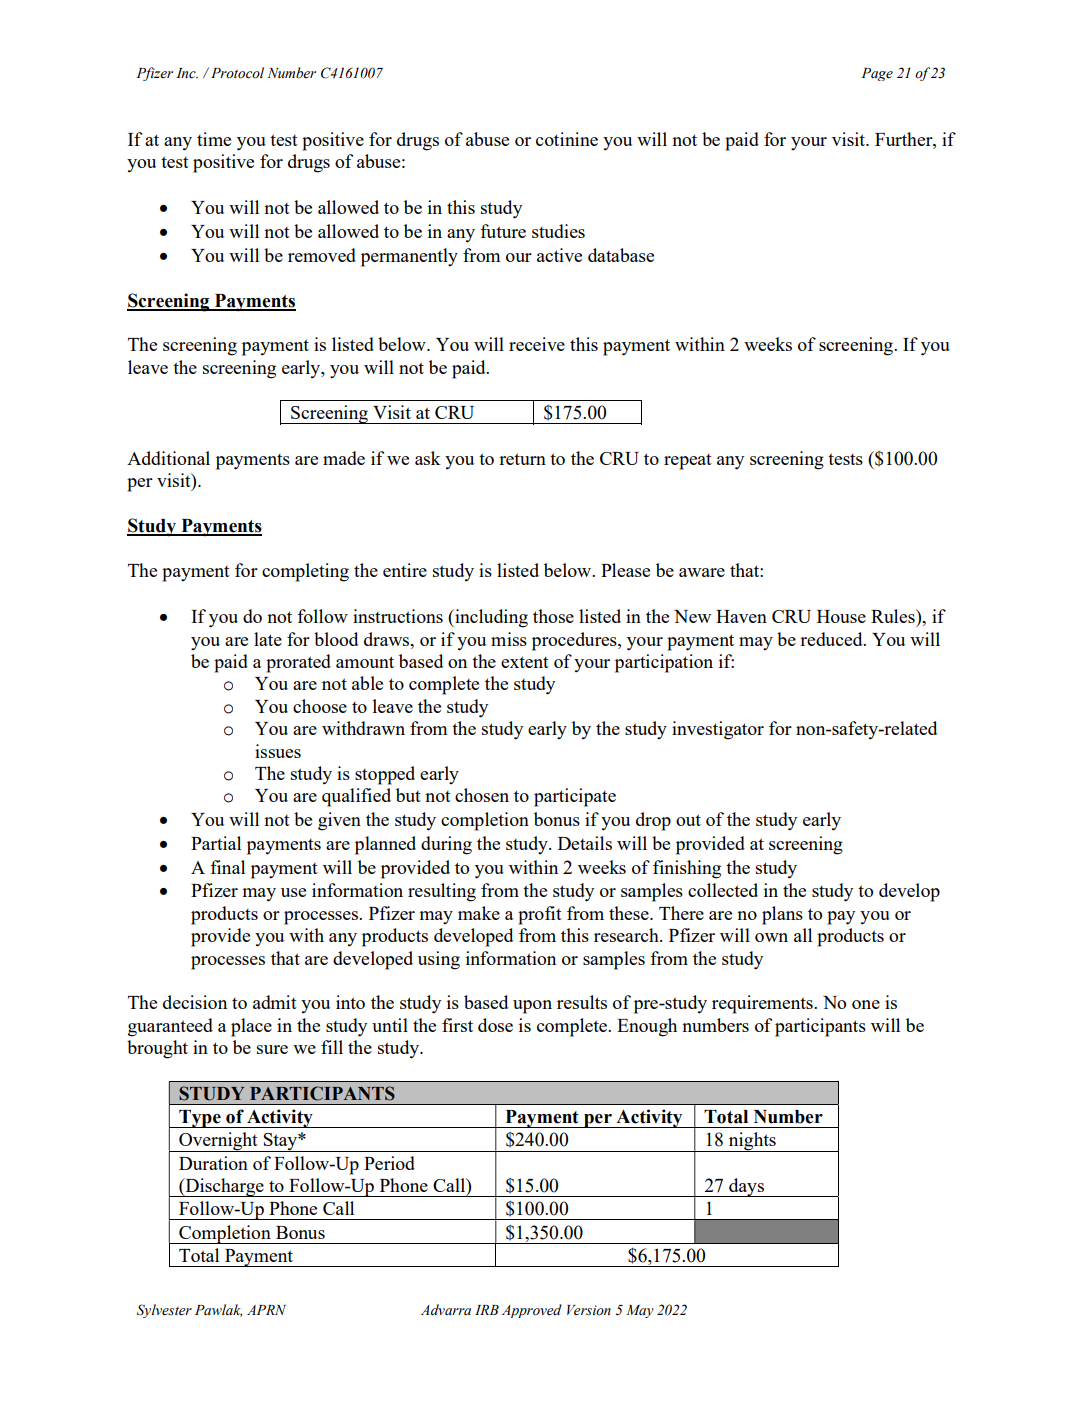 The width and height of the screenshot is (1083, 1402). I want to click on return, so click(522, 459).
